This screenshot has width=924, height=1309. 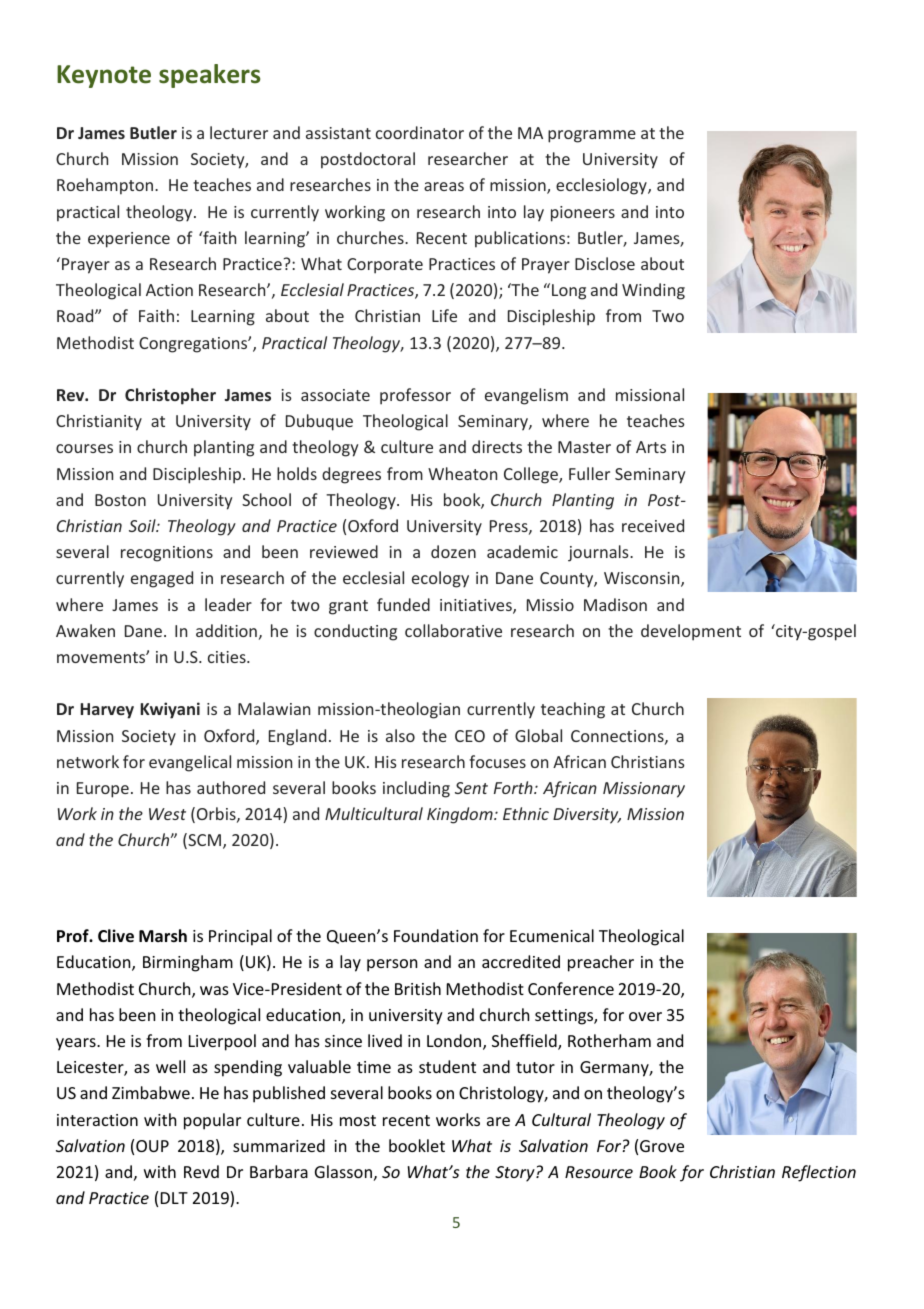 I want to click on Foundation, so click(x=436, y=935).
